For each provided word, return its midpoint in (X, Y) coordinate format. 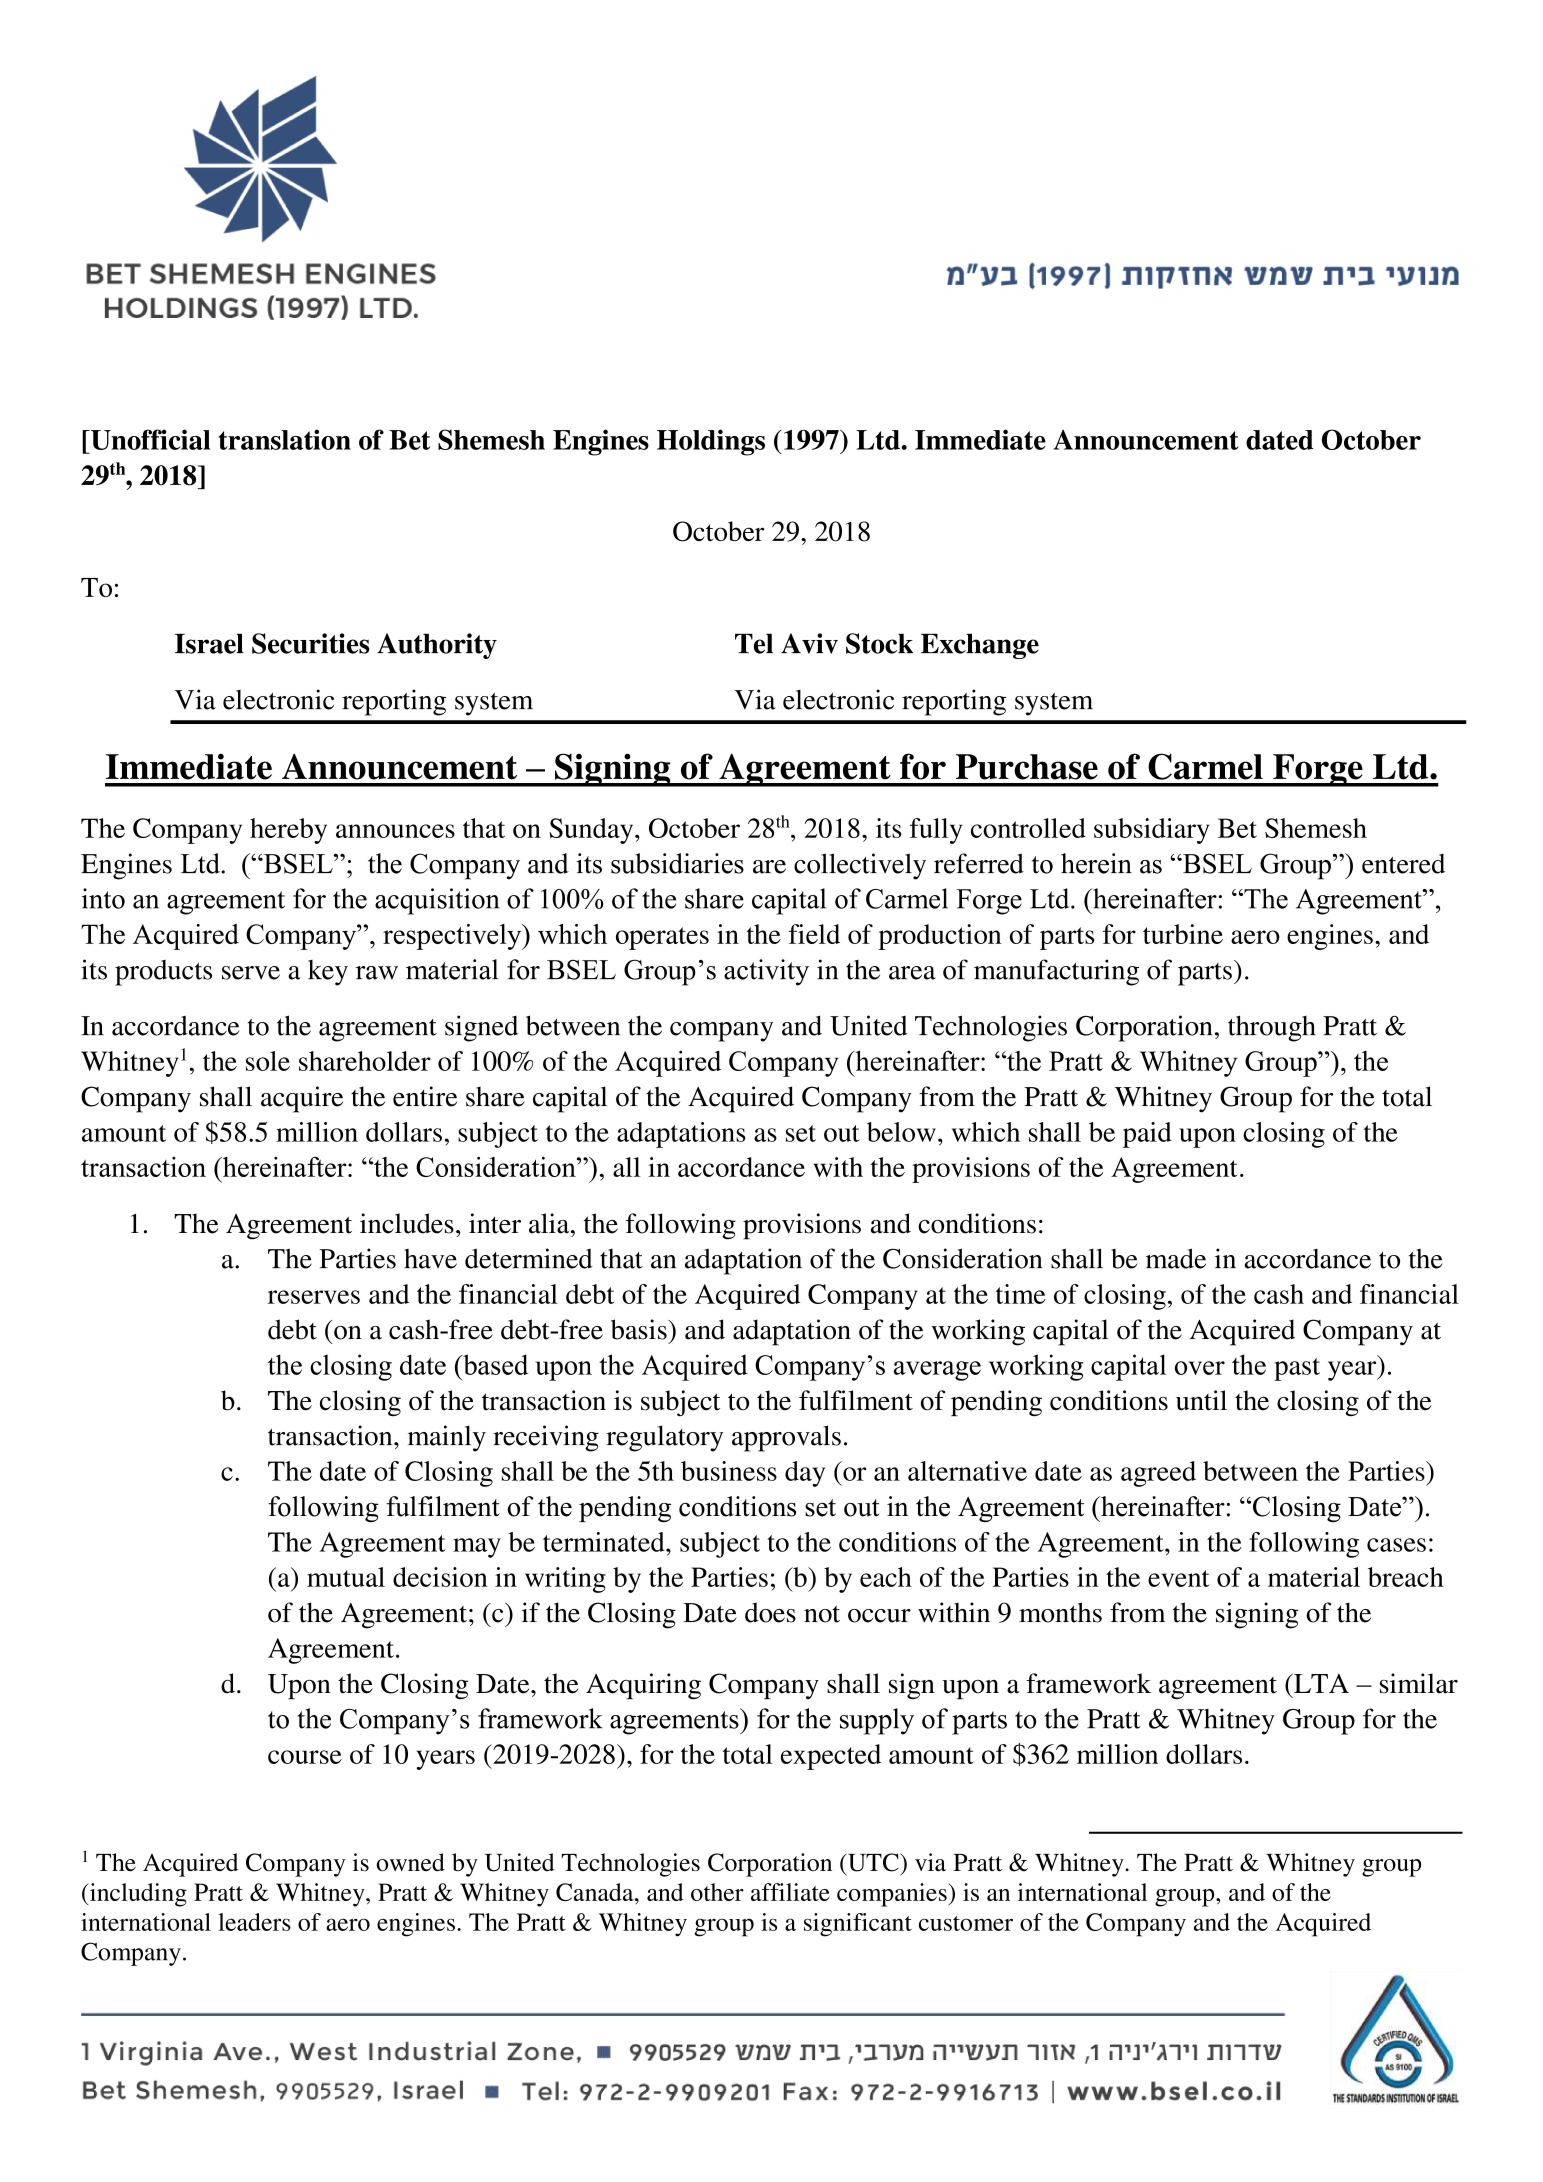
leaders (254, 1922)
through (1272, 1028)
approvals (786, 1438)
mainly (447, 1438)
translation (285, 439)
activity (766, 972)
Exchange (980, 646)
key (328, 973)
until (1201, 1400)
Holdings (711, 442)
